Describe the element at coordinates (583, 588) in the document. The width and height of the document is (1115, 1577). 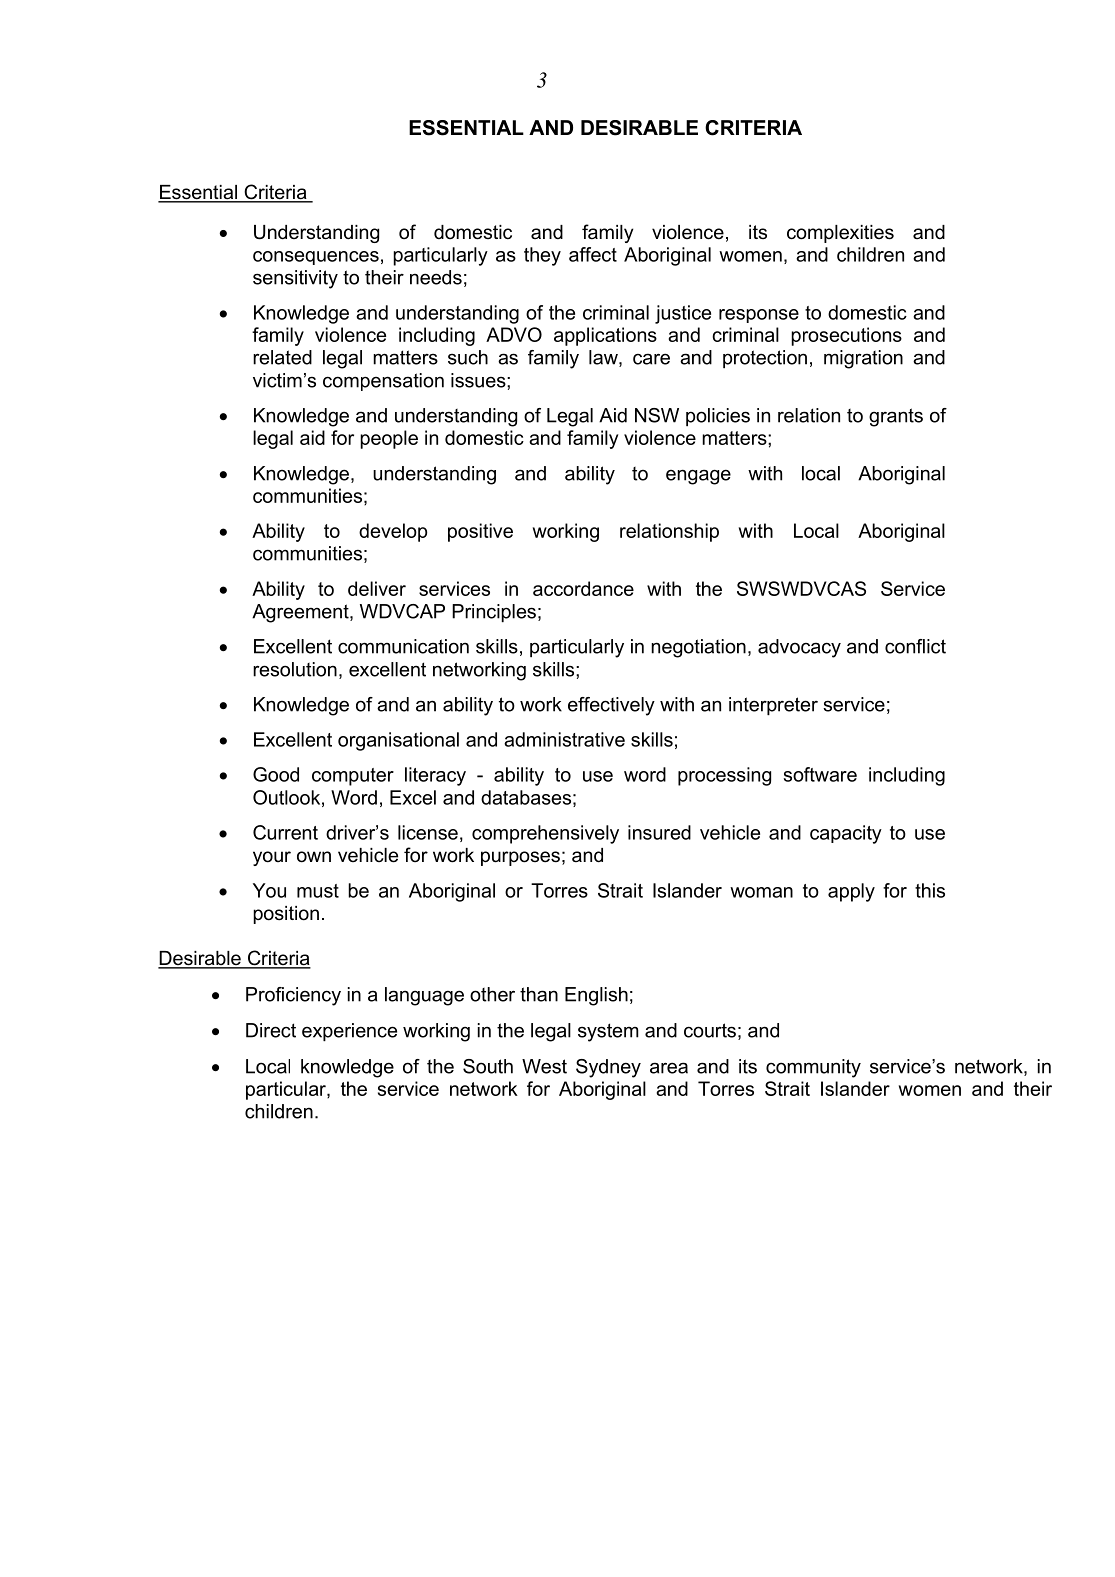
I see `accordance` at that location.
